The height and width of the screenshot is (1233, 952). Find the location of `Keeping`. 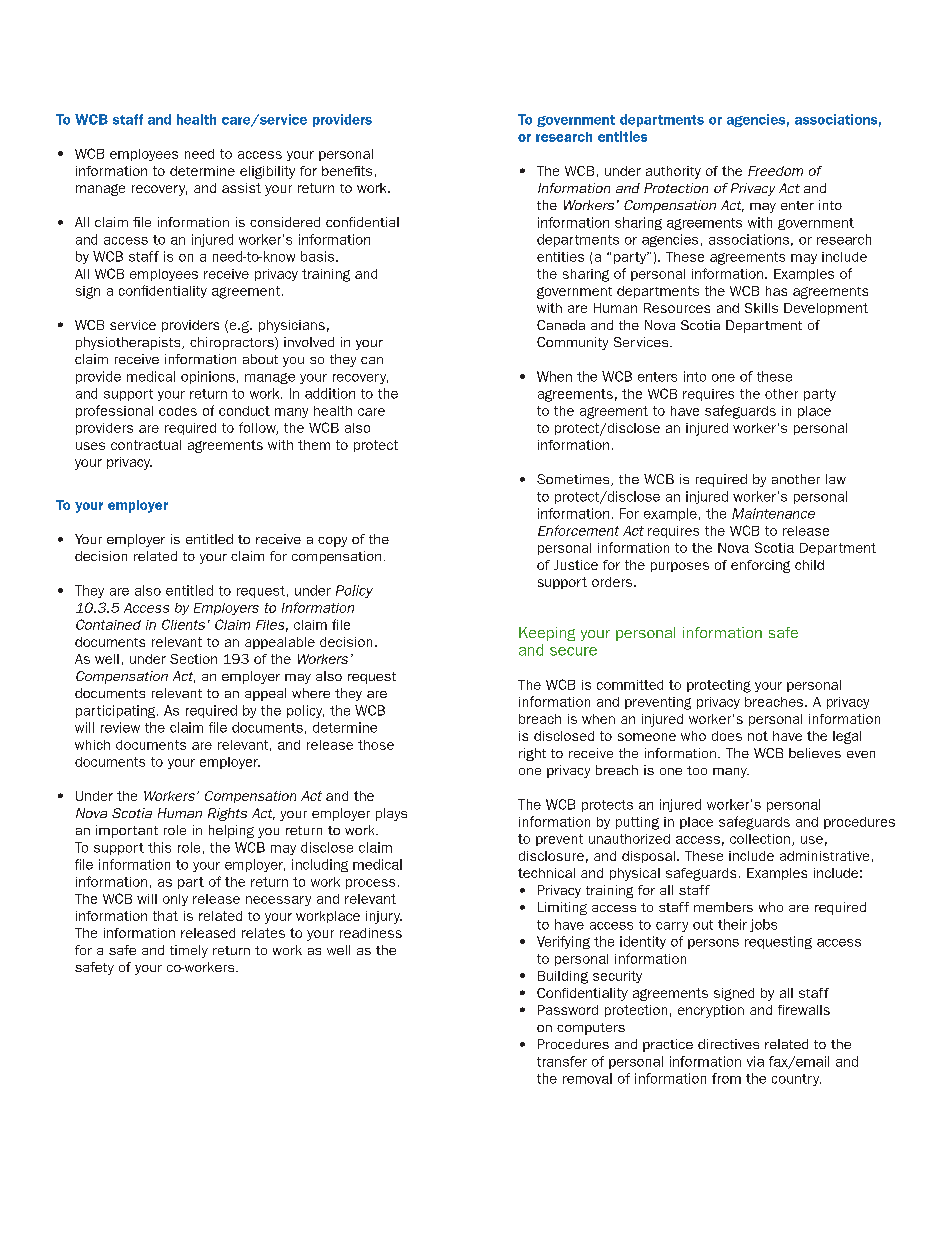

Keeping is located at coordinates (547, 634).
